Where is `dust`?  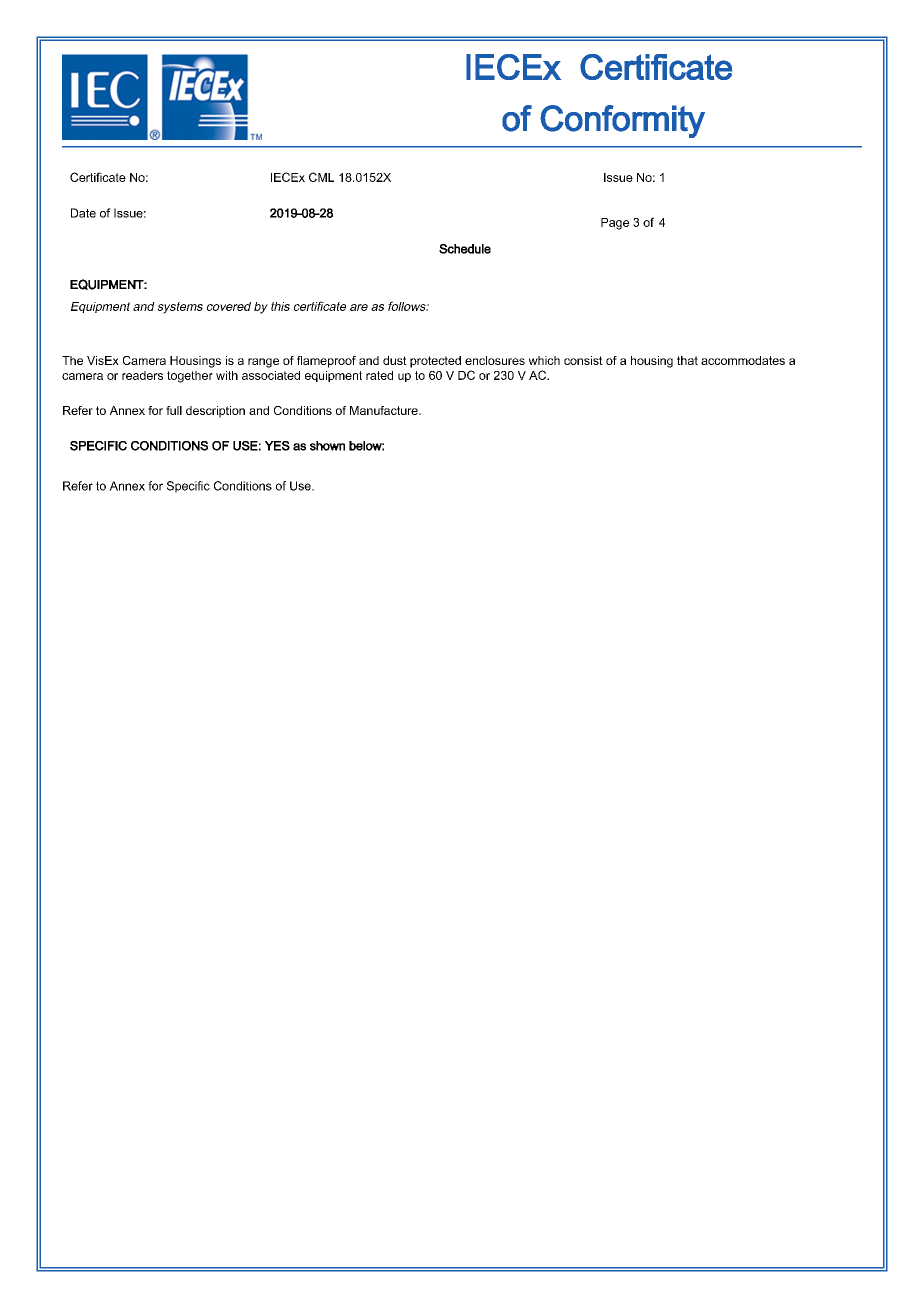 dust is located at coordinates (395, 360).
